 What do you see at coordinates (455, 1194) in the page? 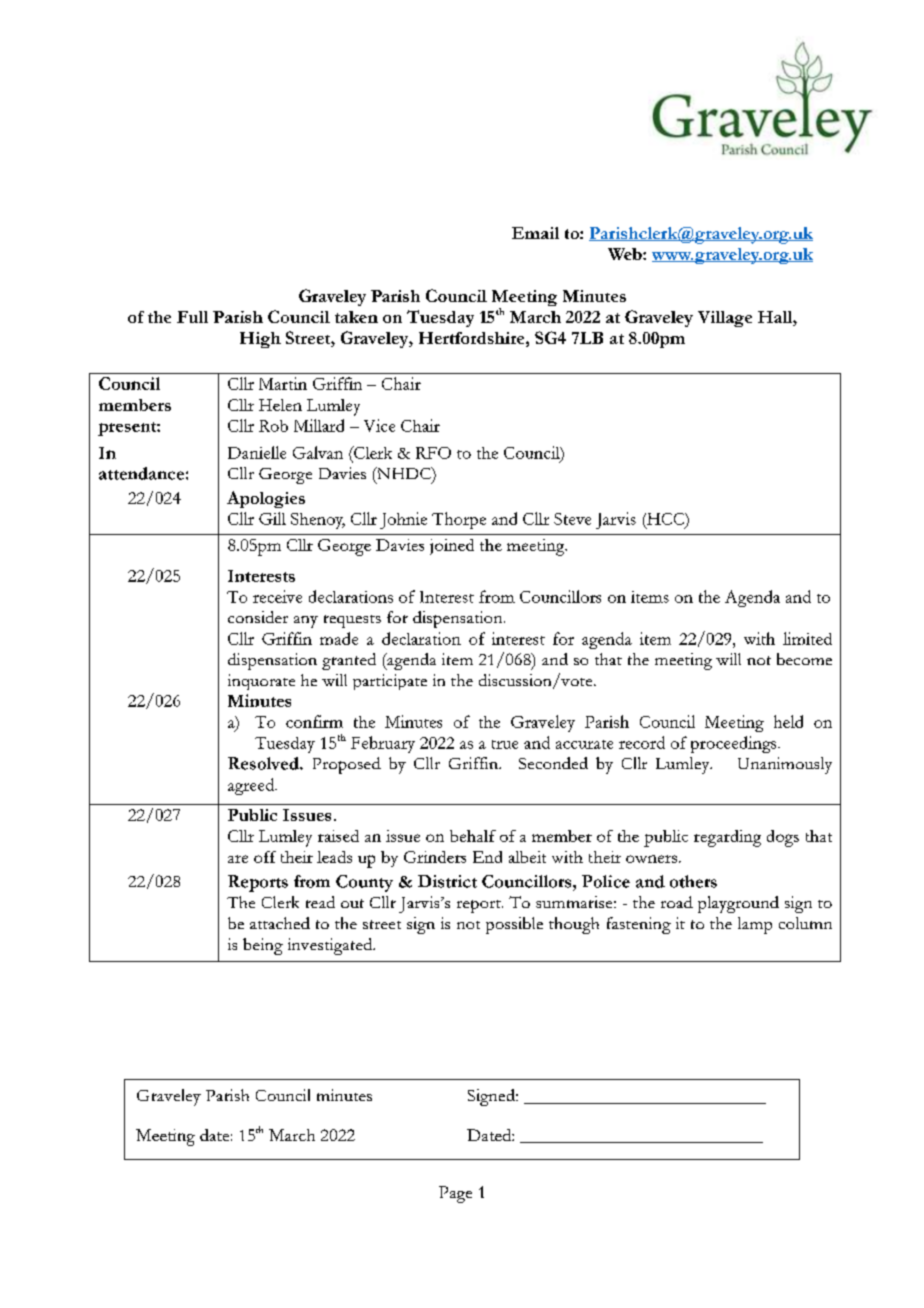
I see `Page` at bounding box center [455, 1194].
